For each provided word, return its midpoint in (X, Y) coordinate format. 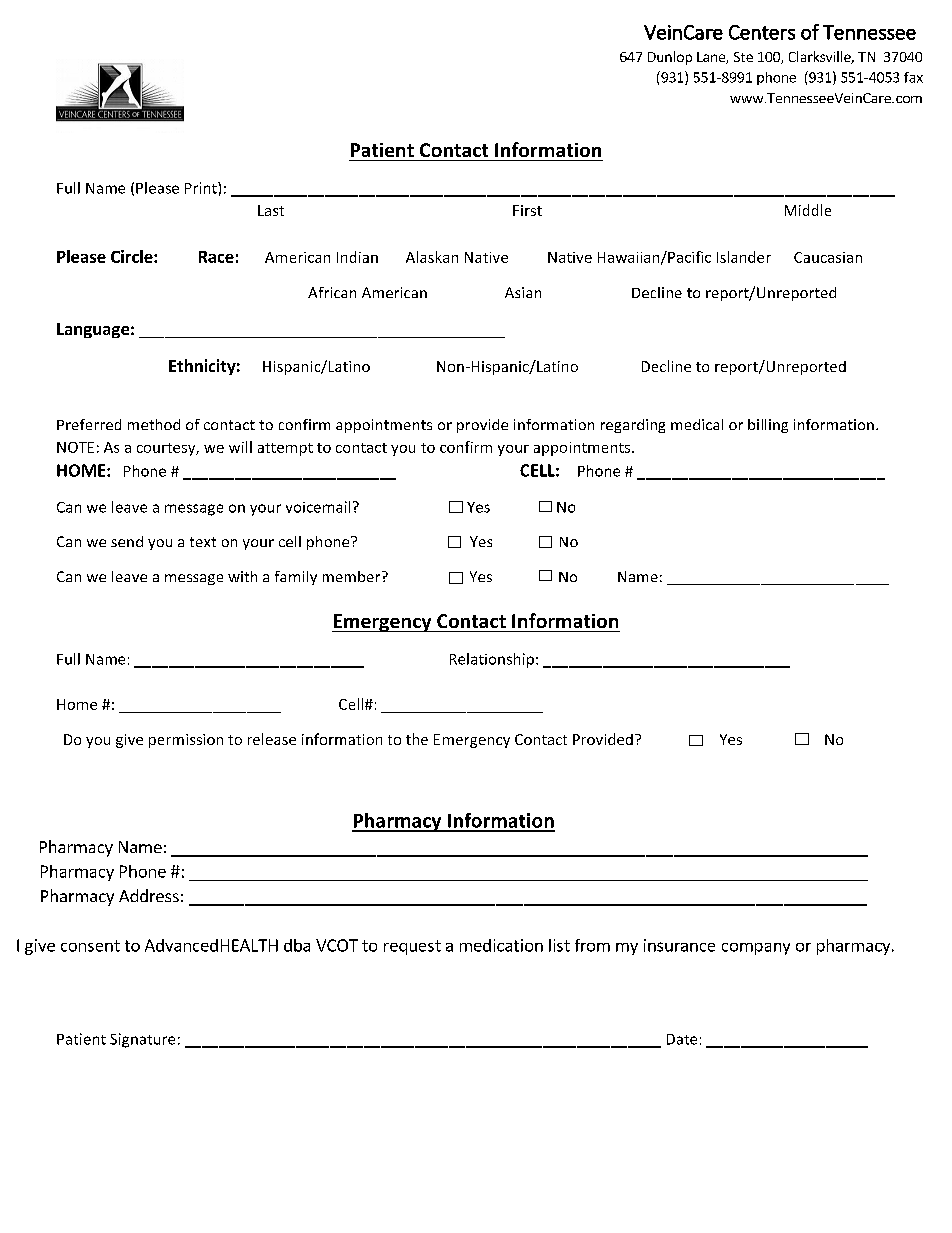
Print (202, 188)
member (353, 576)
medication (501, 945)
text (203, 542)
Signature (142, 1040)
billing (768, 426)
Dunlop (670, 58)
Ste (743, 57)
